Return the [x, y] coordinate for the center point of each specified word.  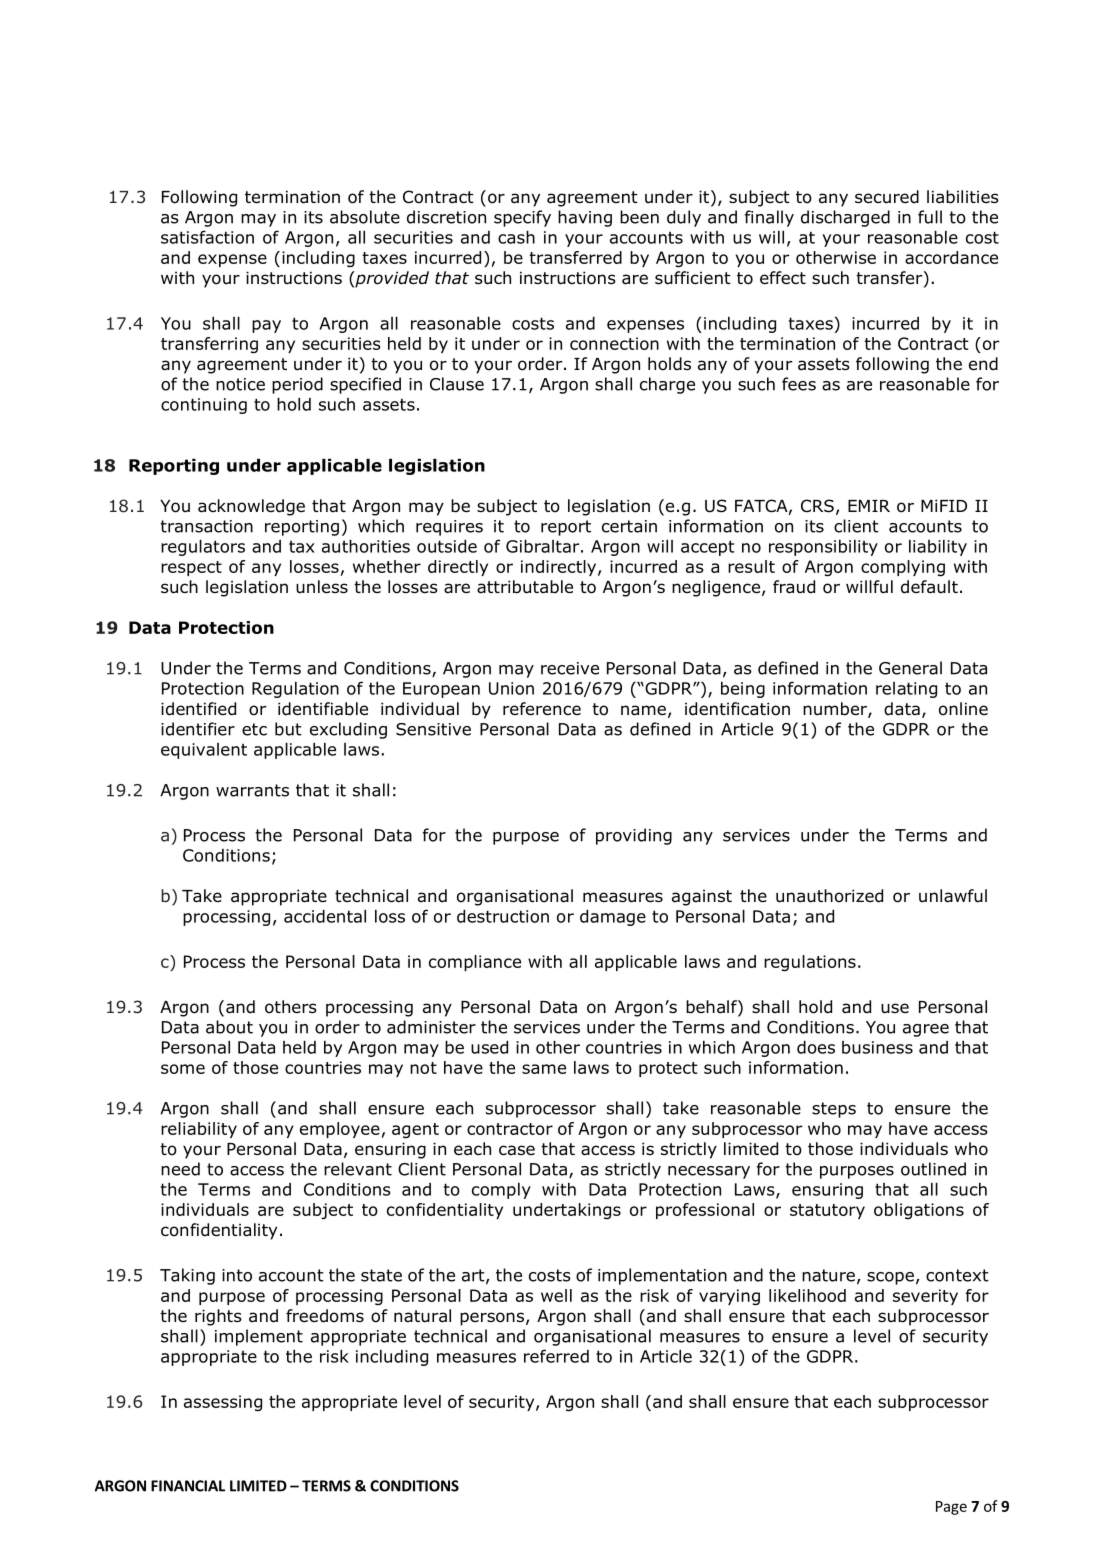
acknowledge [251, 507]
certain [629, 526]
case [517, 1150]
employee [340, 1130]
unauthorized [829, 896]
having [585, 218]
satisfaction [207, 237]
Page [951, 1508]
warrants [252, 790]
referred [556, 1356]
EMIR [869, 506]
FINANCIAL [188, 1486]
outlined [933, 1169]
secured [887, 197]
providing [634, 836]
